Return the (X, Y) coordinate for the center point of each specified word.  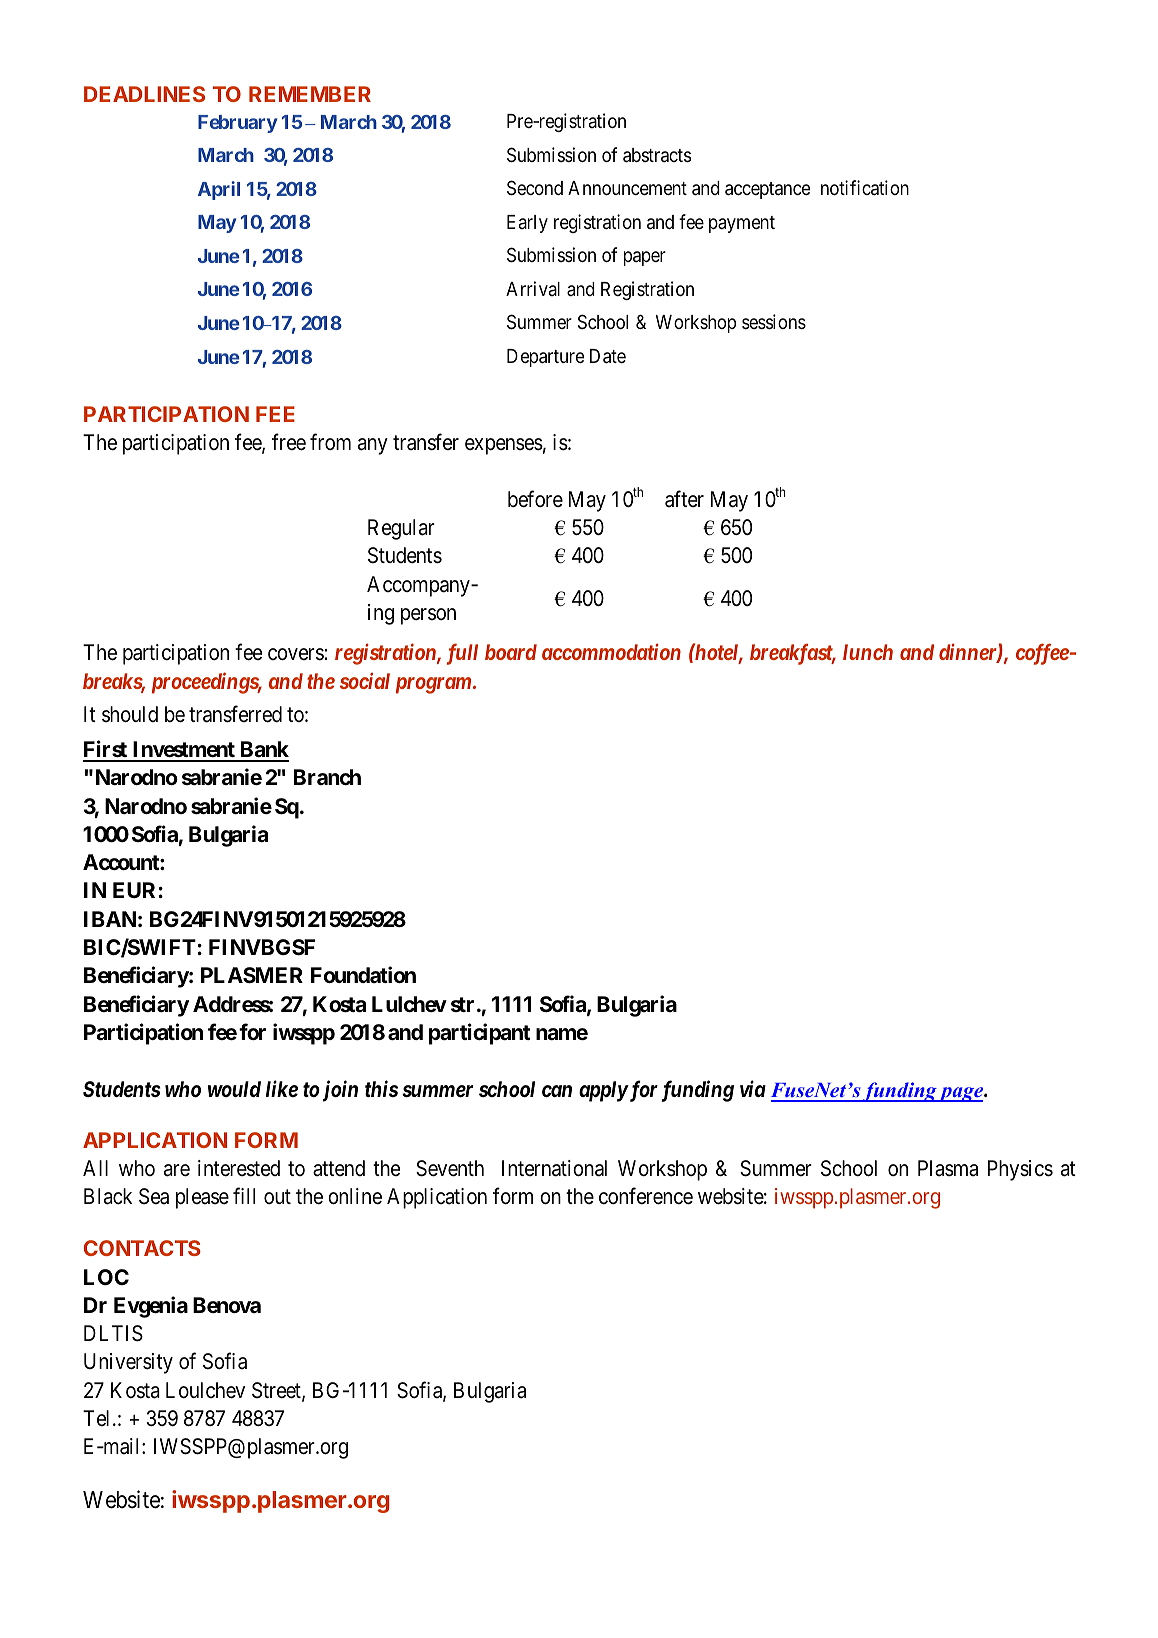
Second (535, 188)
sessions (774, 321)
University (128, 1363)
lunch (868, 652)
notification (865, 187)
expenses (504, 446)
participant (479, 1034)
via (753, 1088)
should (130, 714)
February (238, 124)
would (234, 1089)
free (289, 442)
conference (646, 1196)
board (511, 652)
